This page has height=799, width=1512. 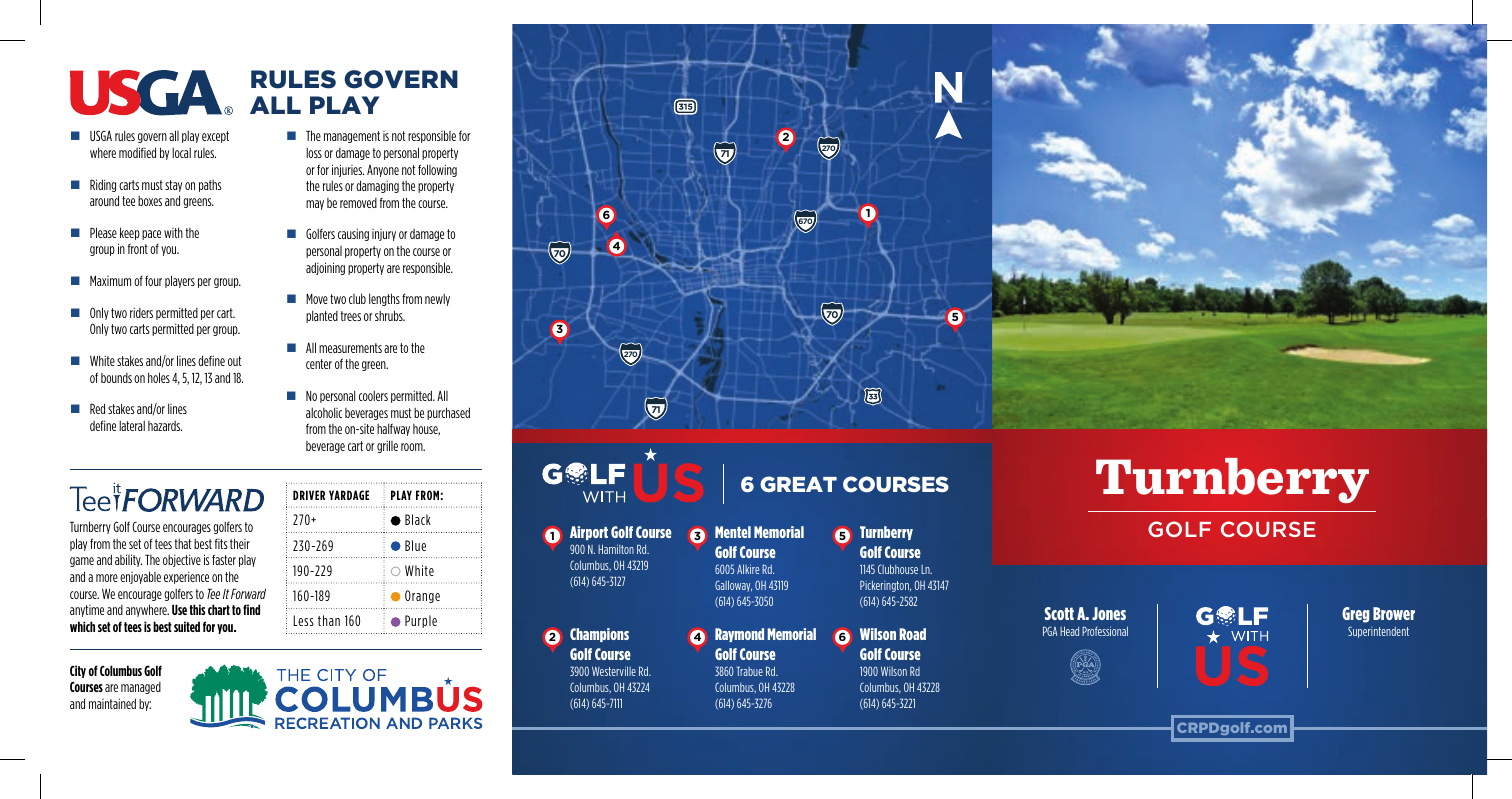 I want to click on Anyone, so click(x=383, y=171).
